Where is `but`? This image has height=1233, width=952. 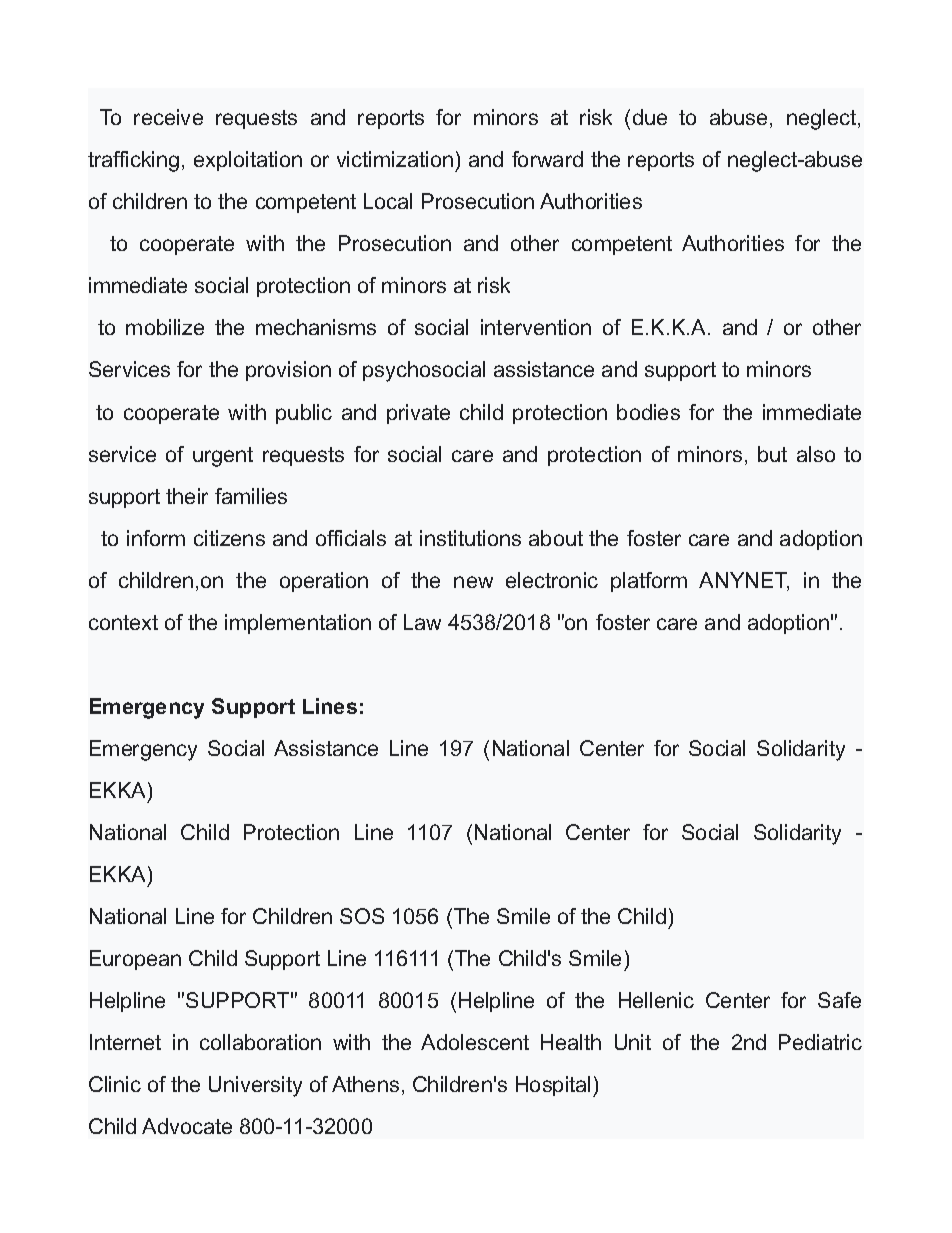
but is located at coordinates (772, 454).
